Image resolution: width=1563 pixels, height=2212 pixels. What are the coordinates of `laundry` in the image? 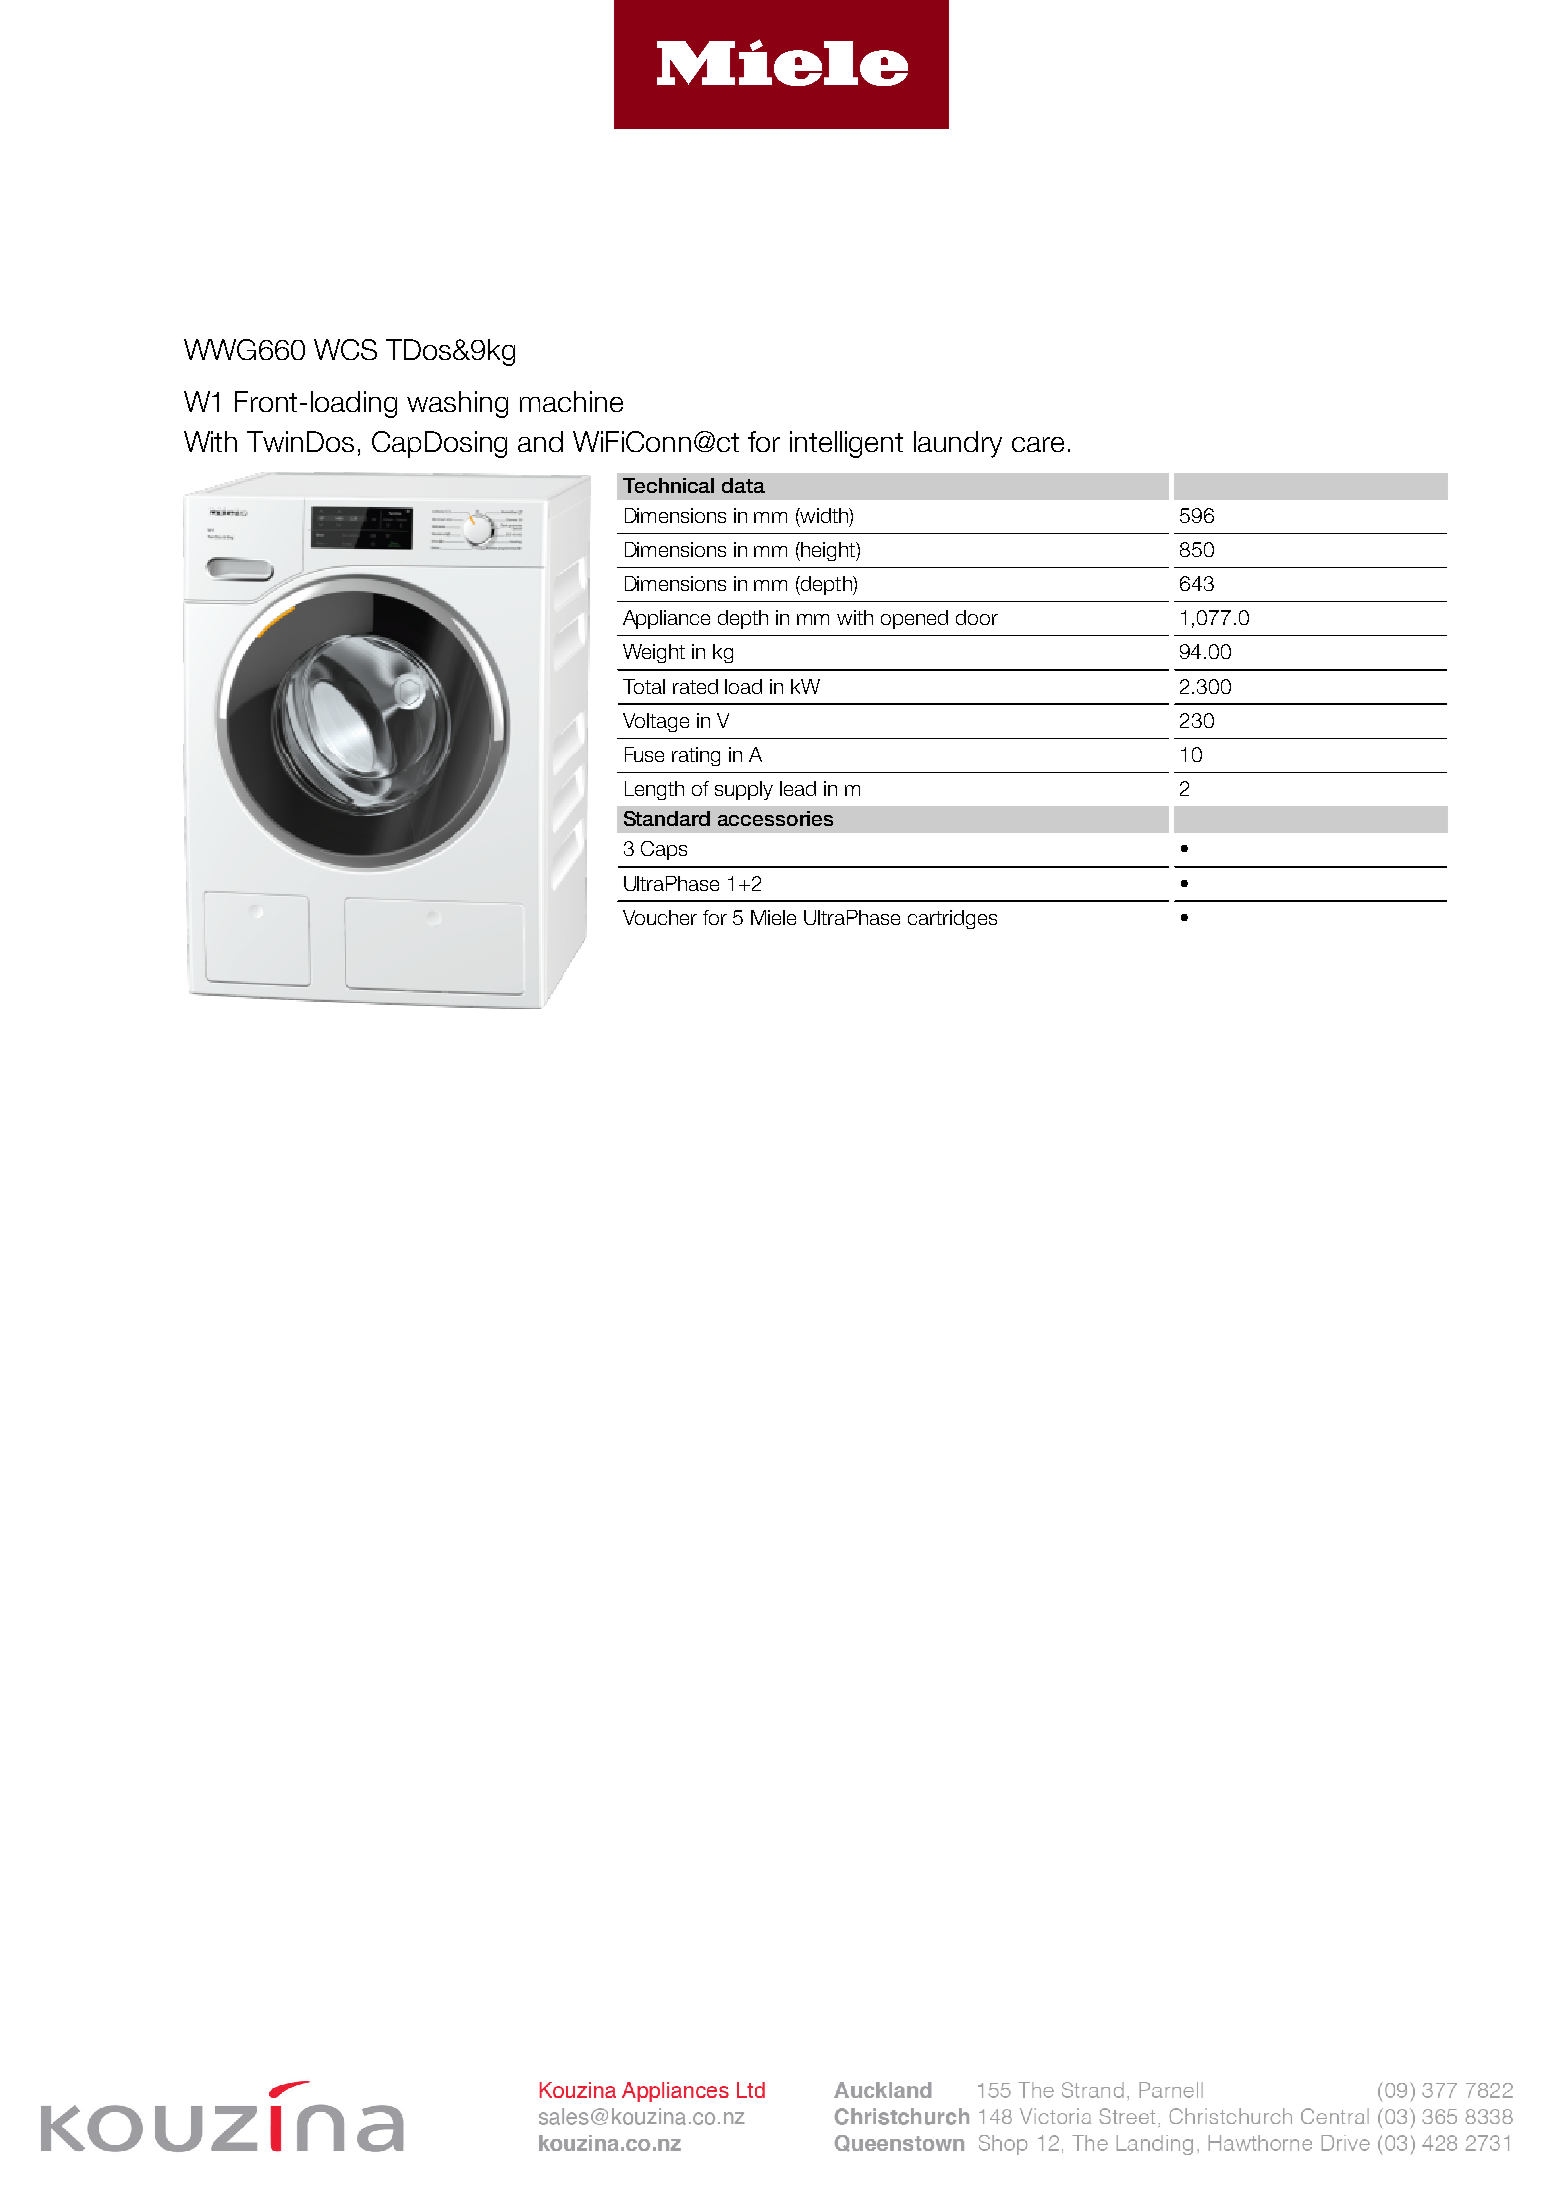 It's located at (958, 444).
